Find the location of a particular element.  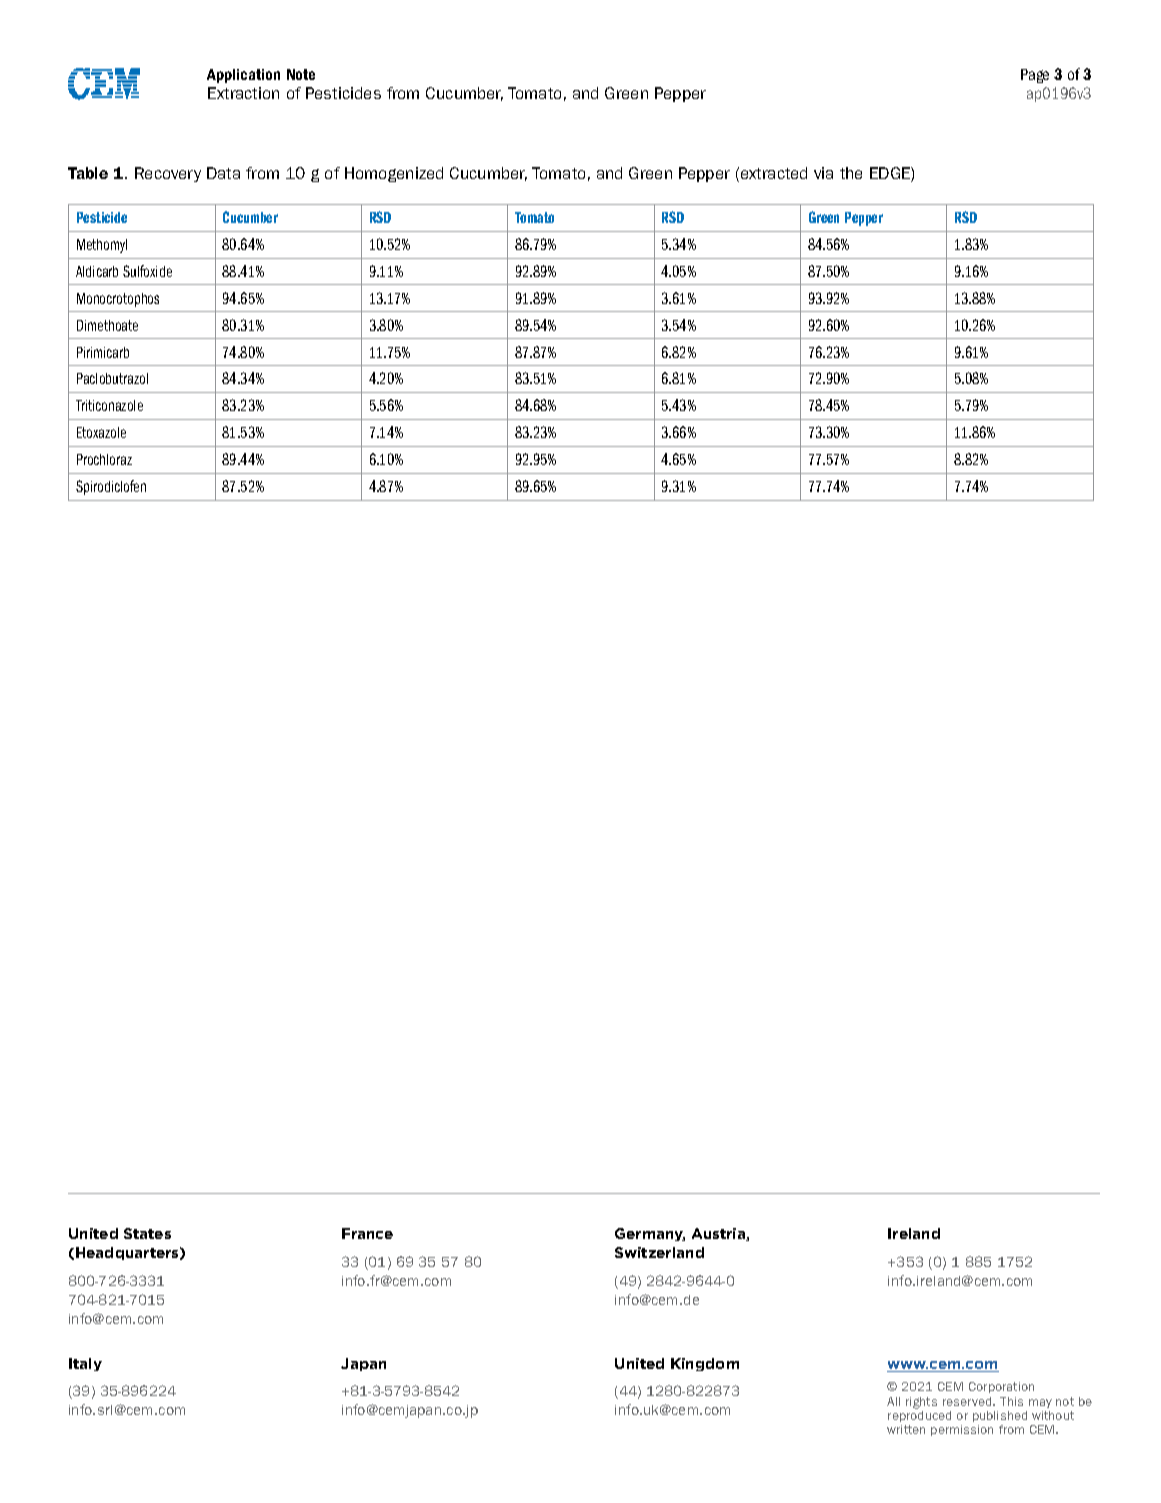

Italy is located at coordinates (85, 1364).
